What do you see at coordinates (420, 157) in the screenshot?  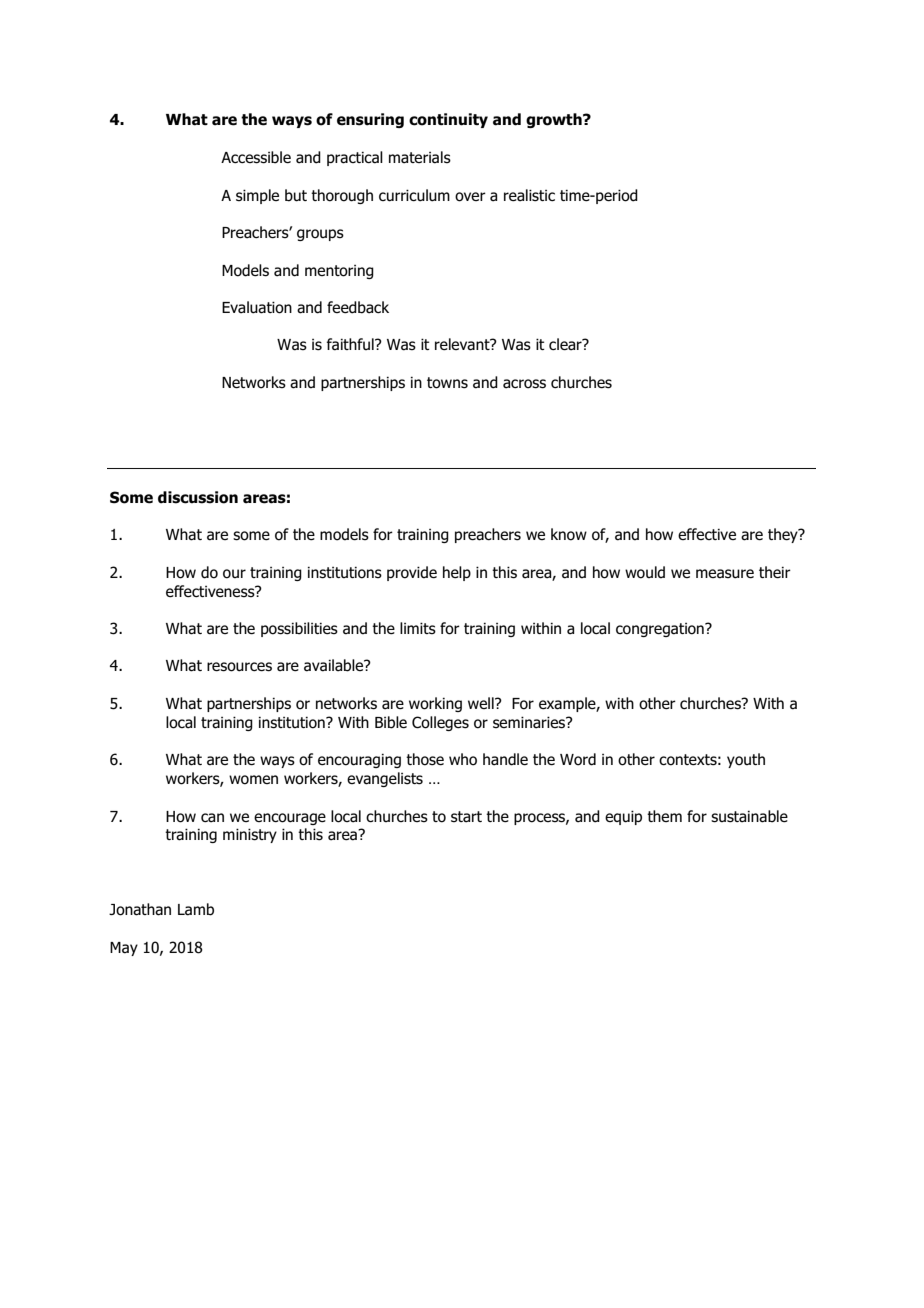 I see `materials` at bounding box center [420, 157].
